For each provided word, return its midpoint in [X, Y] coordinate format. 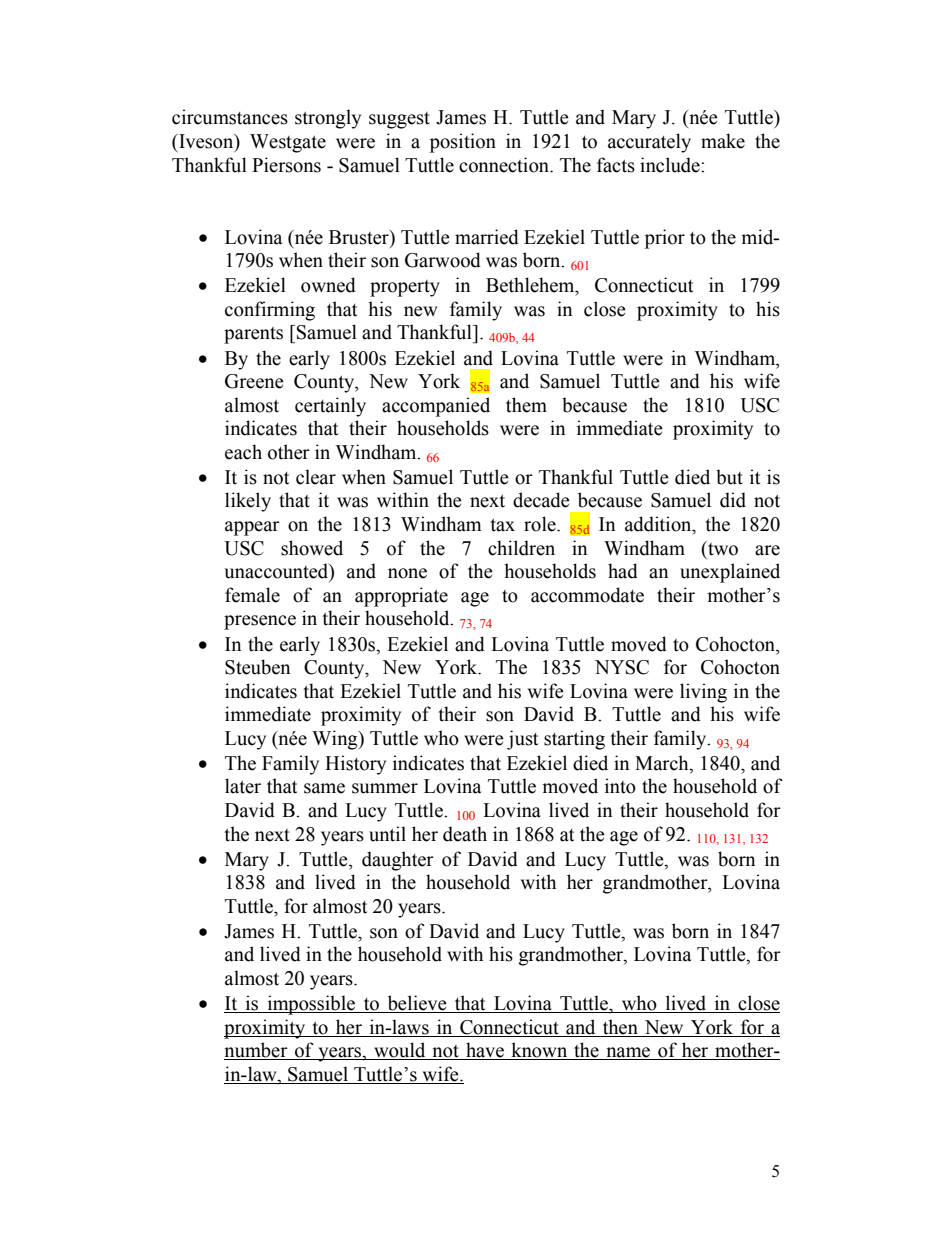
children [521, 548]
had [623, 571]
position [463, 143]
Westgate [288, 143]
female [252, 595]
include [671, 165]
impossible [311, 1005]
